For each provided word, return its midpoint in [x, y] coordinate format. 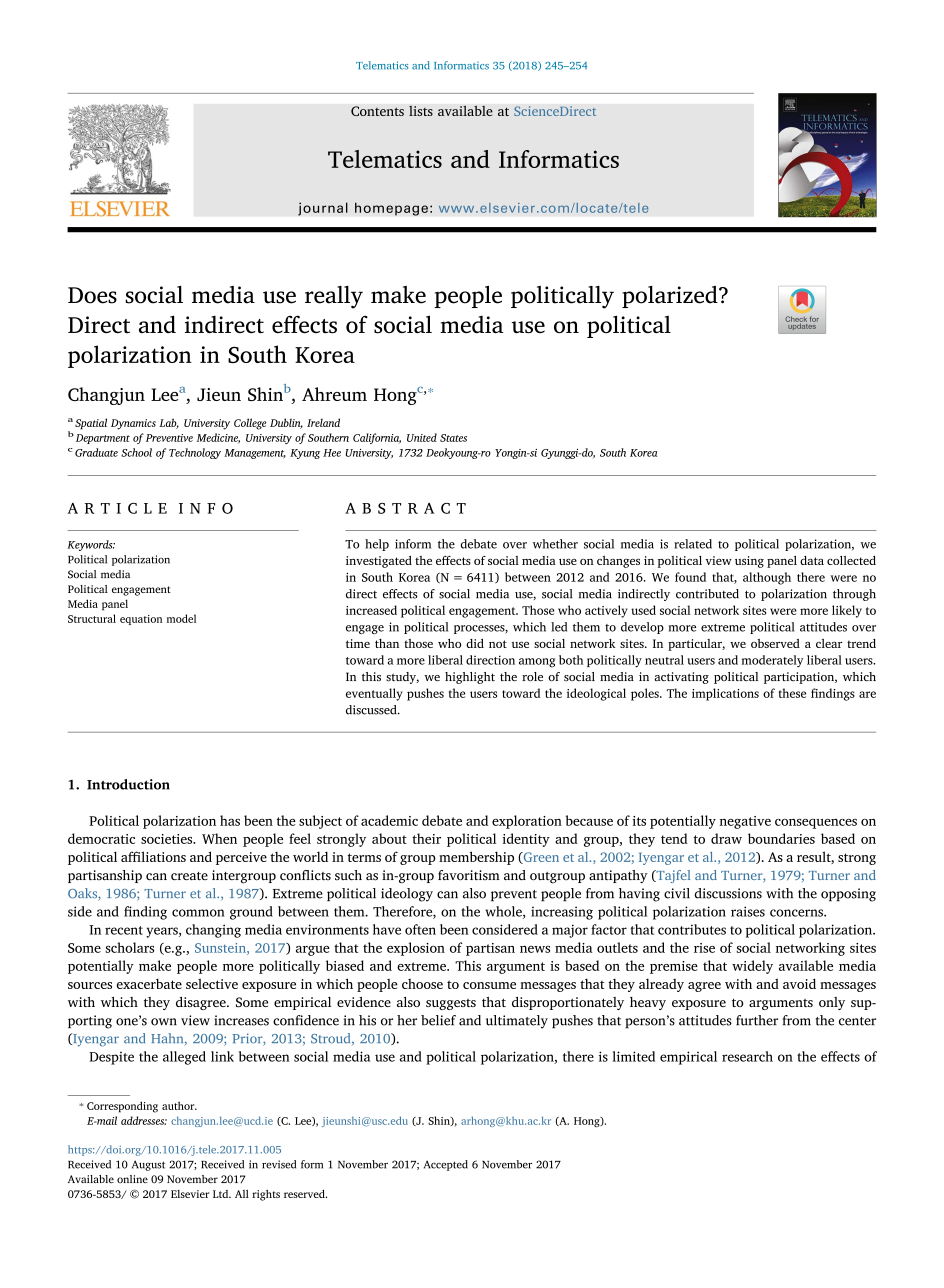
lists [421, 111]
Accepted [446, 1165]
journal [323, 209]
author [179, 1105]
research [747, 1056]
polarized [671, 297]
